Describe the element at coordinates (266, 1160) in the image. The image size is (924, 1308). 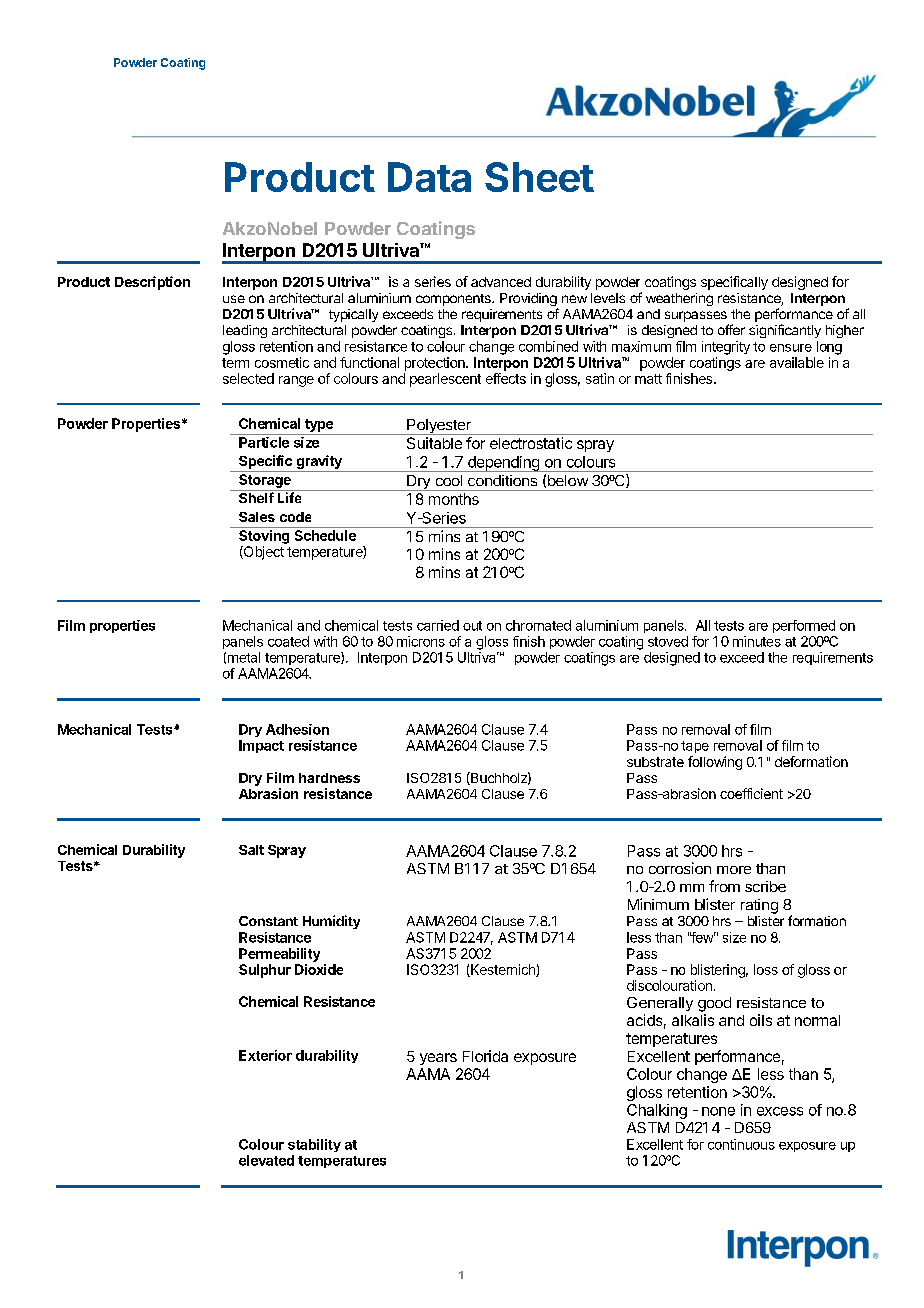
I see `elevated` at that location.
